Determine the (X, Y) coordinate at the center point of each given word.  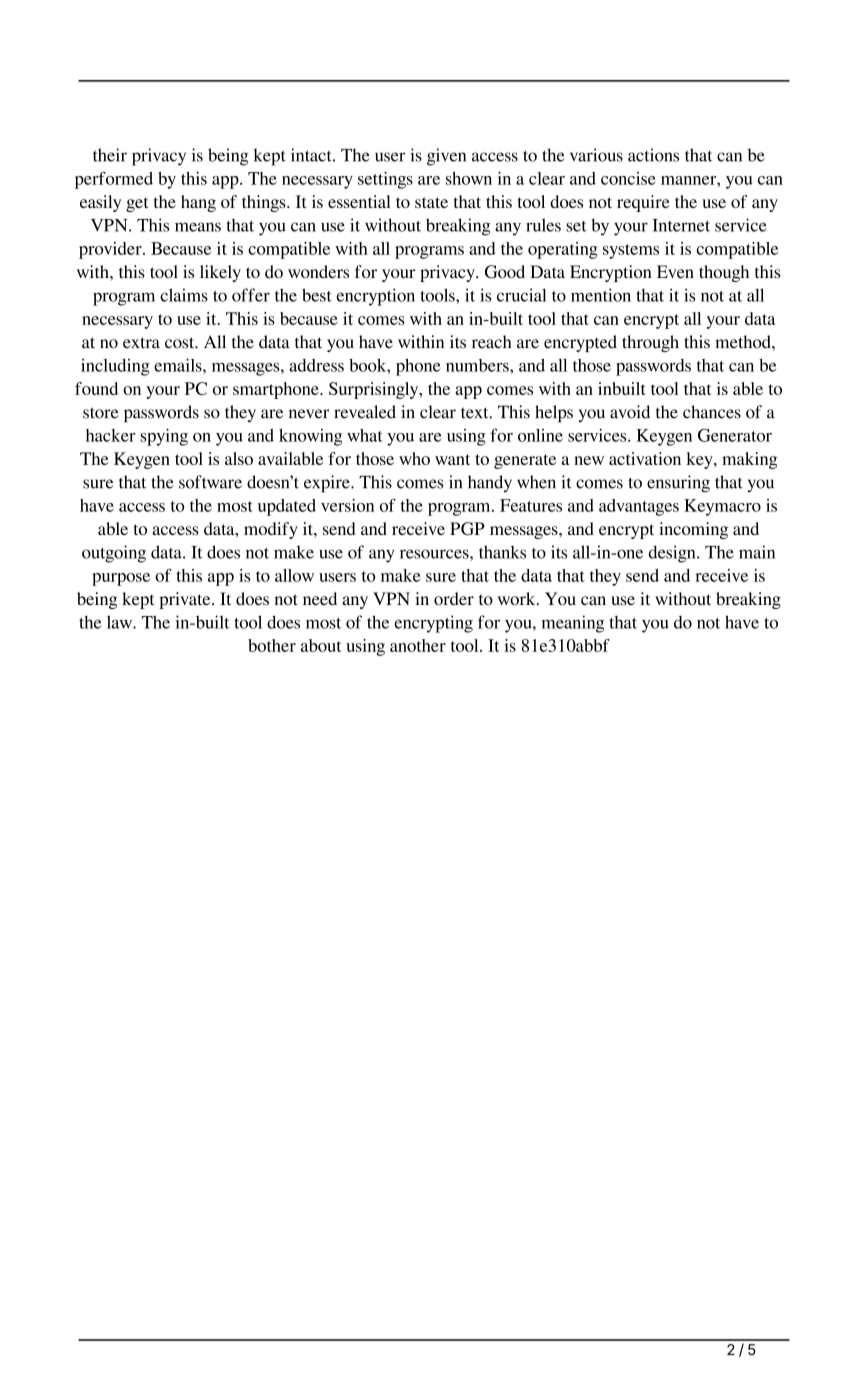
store (101, 413)
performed (114, 180)
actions (653, 155)
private (186, 600)
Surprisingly (375, 390)
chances (712, 412)
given (446, 157)
